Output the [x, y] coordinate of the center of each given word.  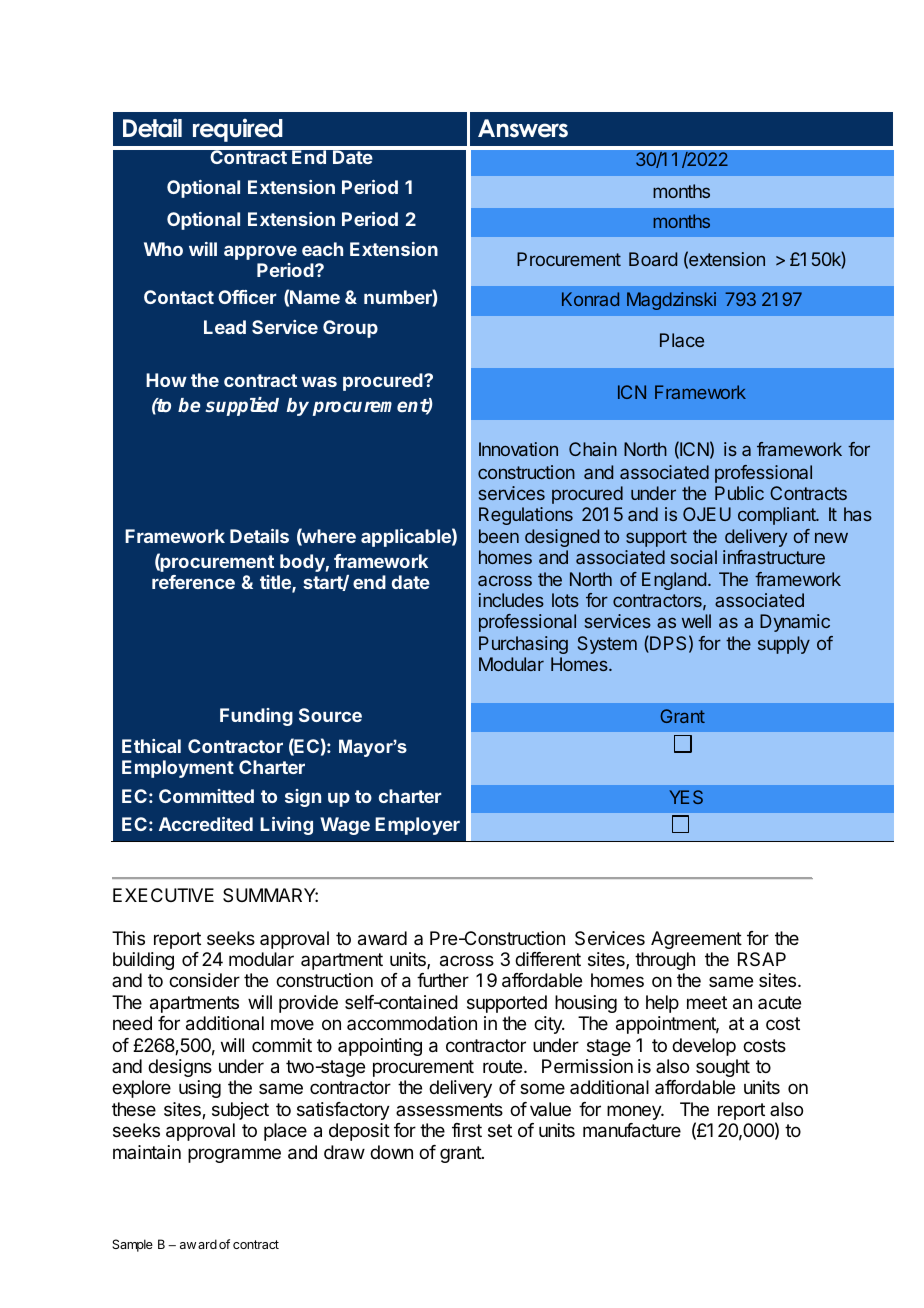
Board [653, 259]
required [238, 130]
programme [234, 1155]
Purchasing [523, 645]
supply [784, 645]
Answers [523, 128]
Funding [256, 717]
